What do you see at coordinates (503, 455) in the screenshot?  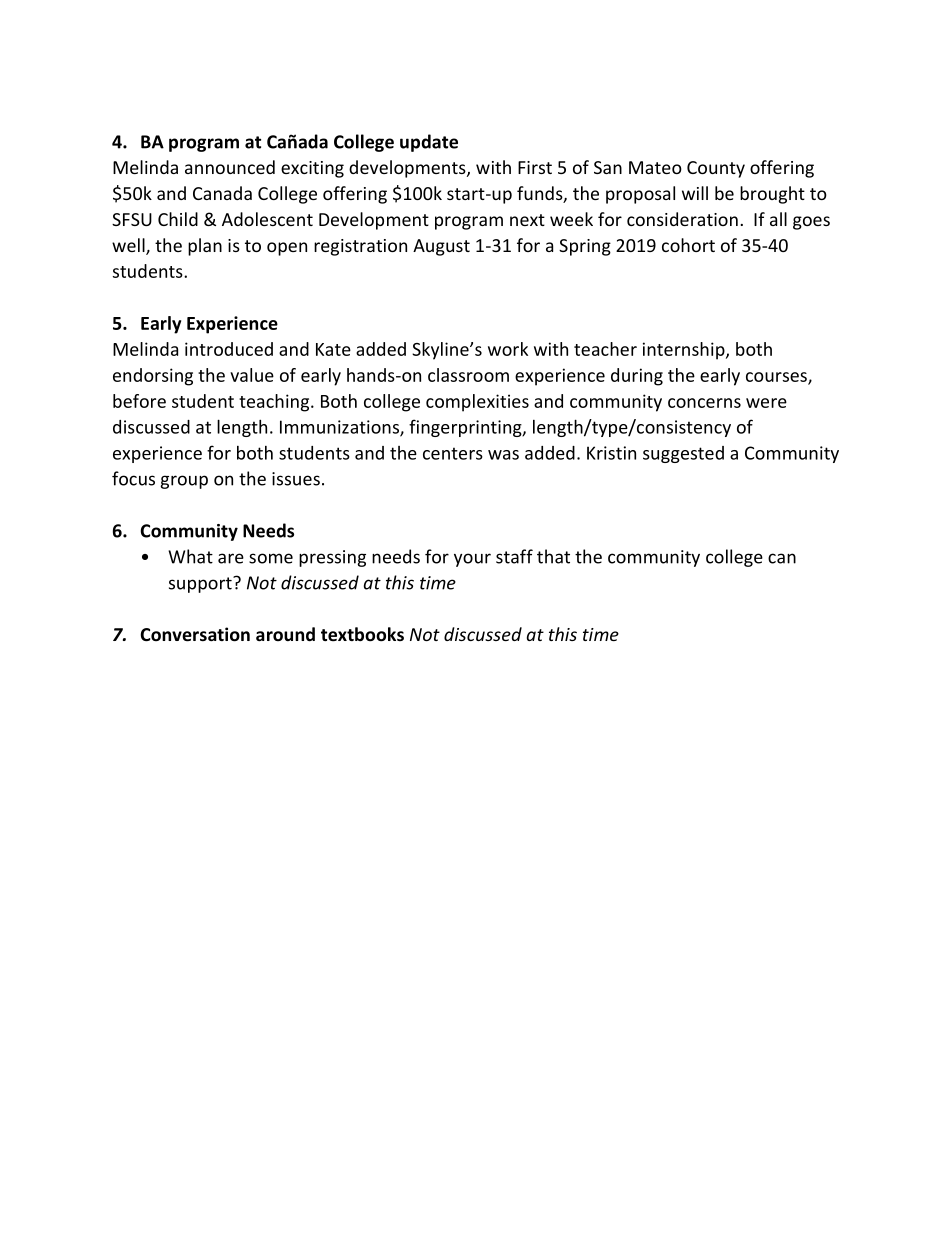 I see `was` at bounding box center [503, 455].
